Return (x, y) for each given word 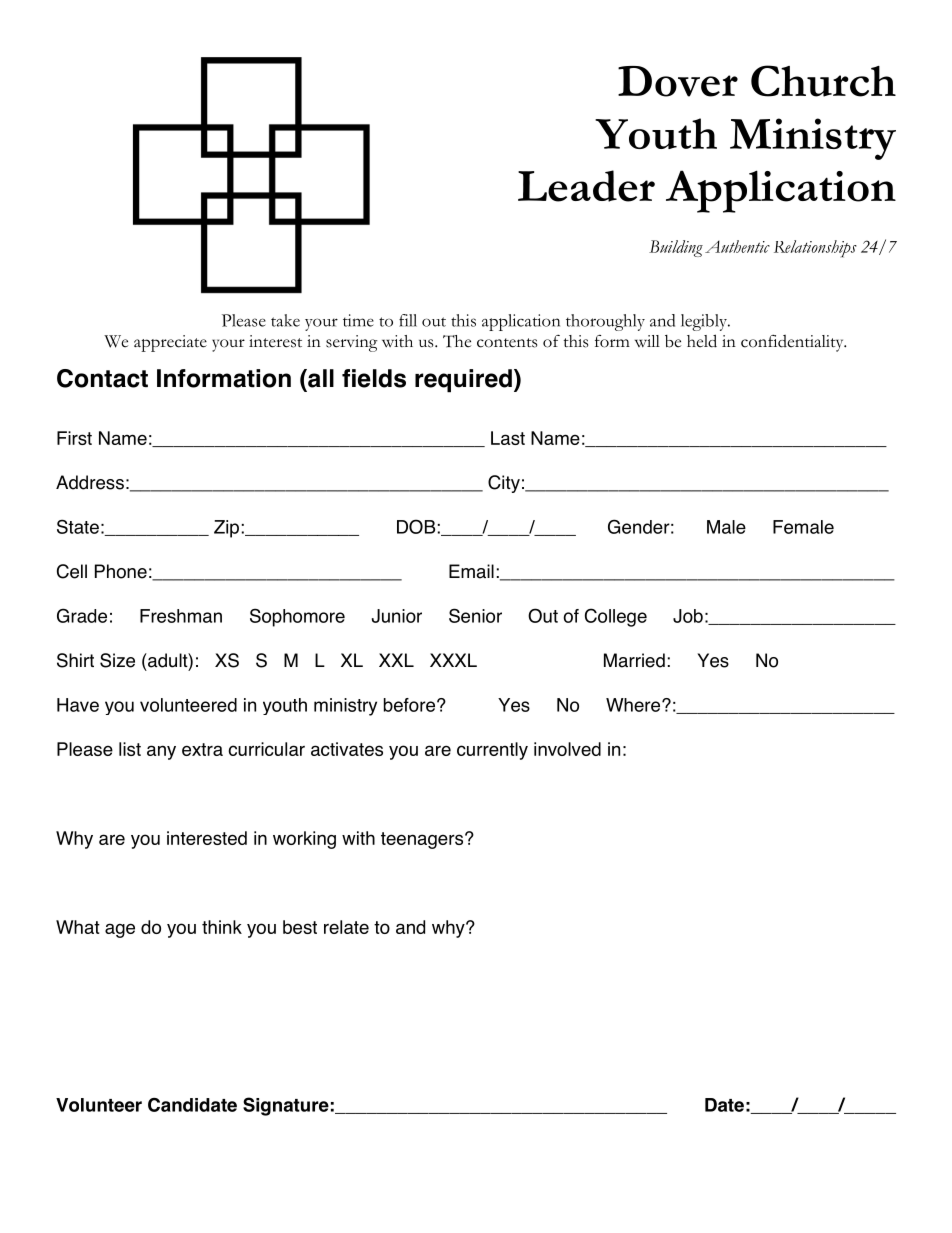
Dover (678, 81)
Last (508, 438)
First (74, 438)
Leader (586, 186)
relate (346, 927)
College (616, 617)
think (222, 927)
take (285, 320)
